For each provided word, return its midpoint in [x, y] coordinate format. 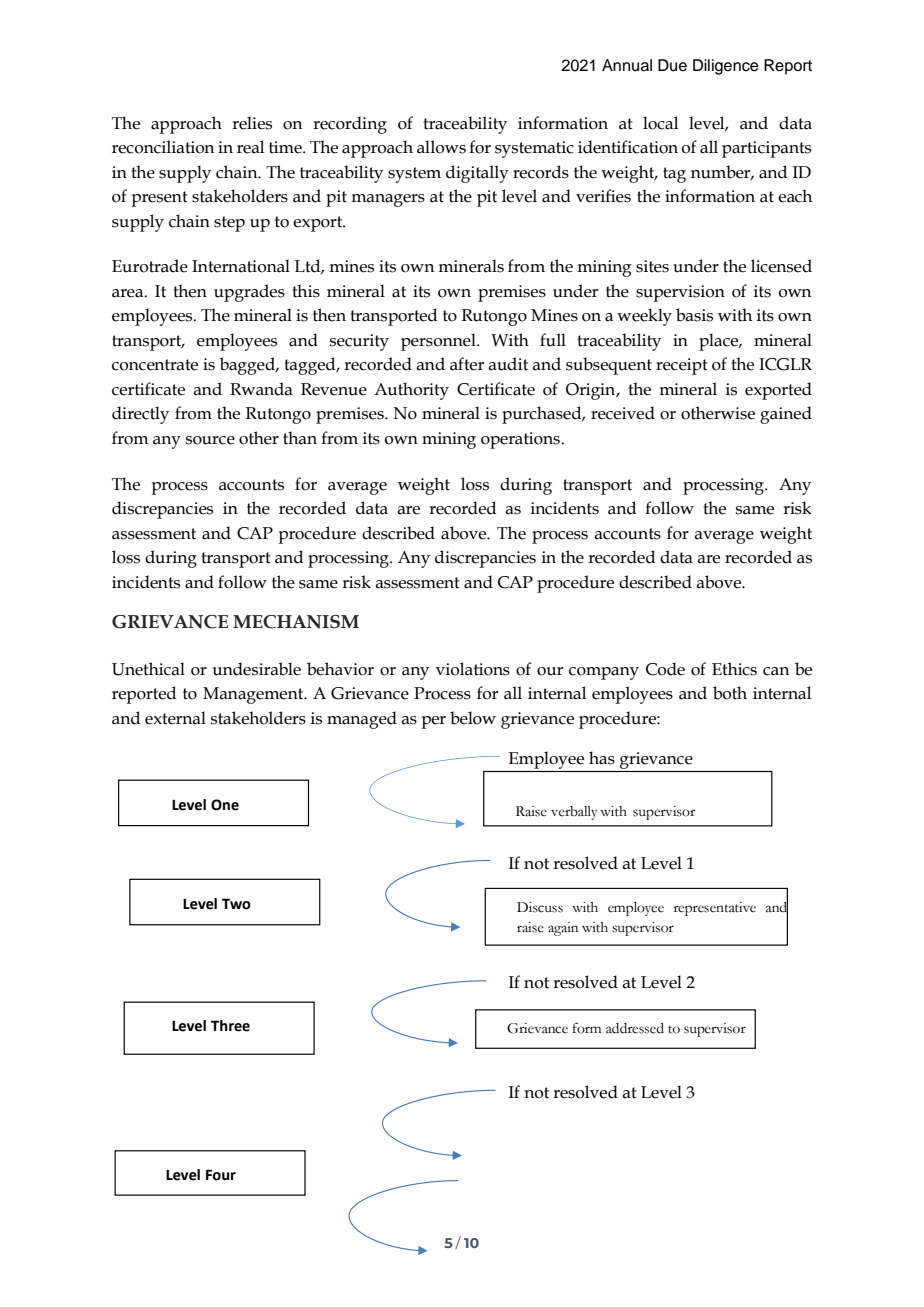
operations [521, 440]
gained [786, 415]
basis [694, 315]
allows [441, 147]
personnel [439, 342]
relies [252, 123]
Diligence [725, 67]
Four [221, 1175]
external [175, 718]
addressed [635, 1028]
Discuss [540, 907]
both [730, 693]
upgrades [249, 293]
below [473, 718]
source [210, 440]
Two [236, 904]
